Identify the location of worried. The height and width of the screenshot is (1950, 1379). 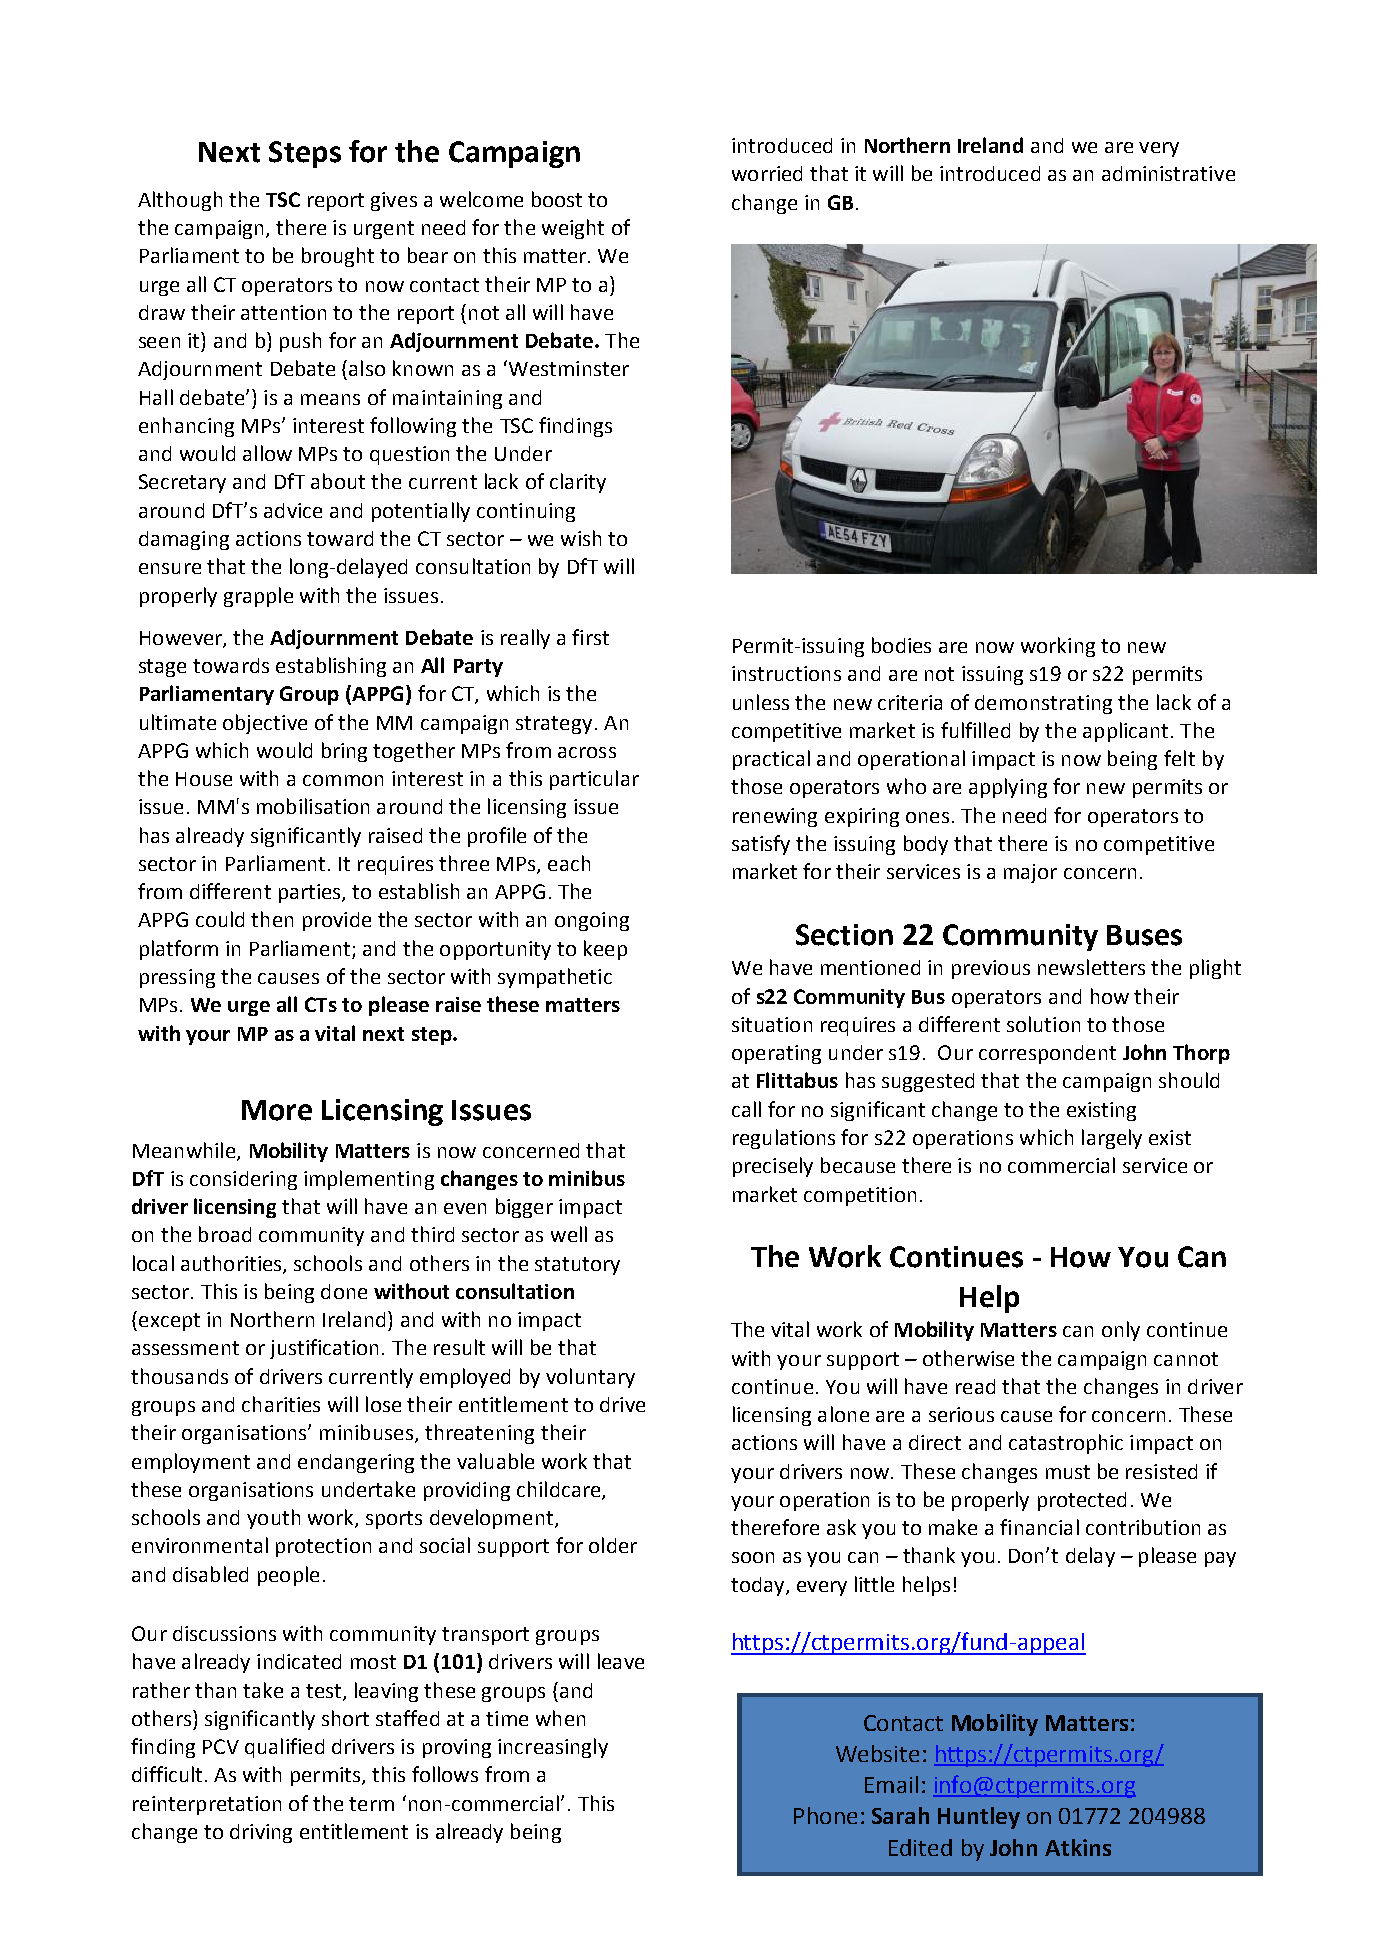
(767, 173).
